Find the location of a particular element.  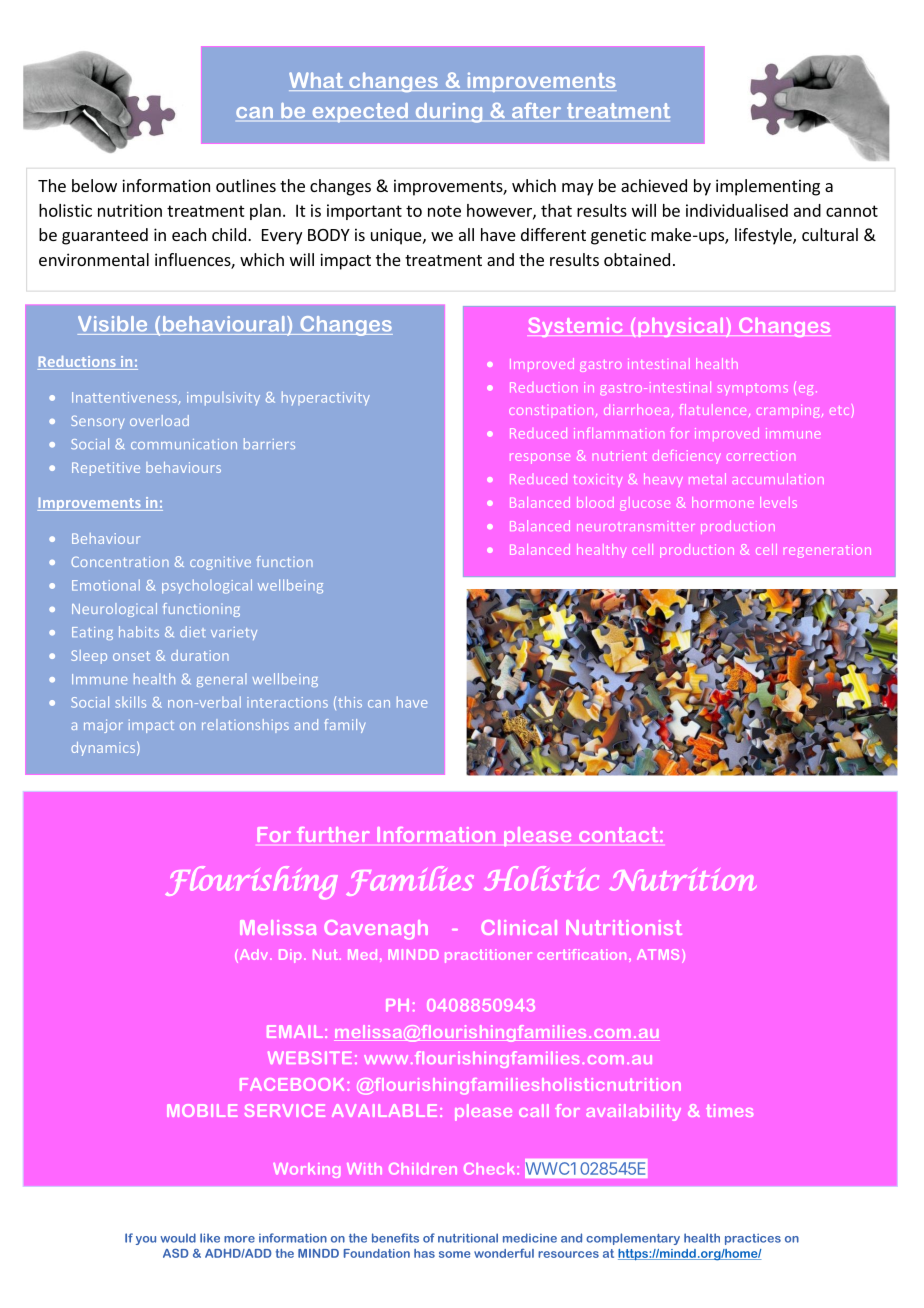

regeneration is located at coordinates (828, 551).
